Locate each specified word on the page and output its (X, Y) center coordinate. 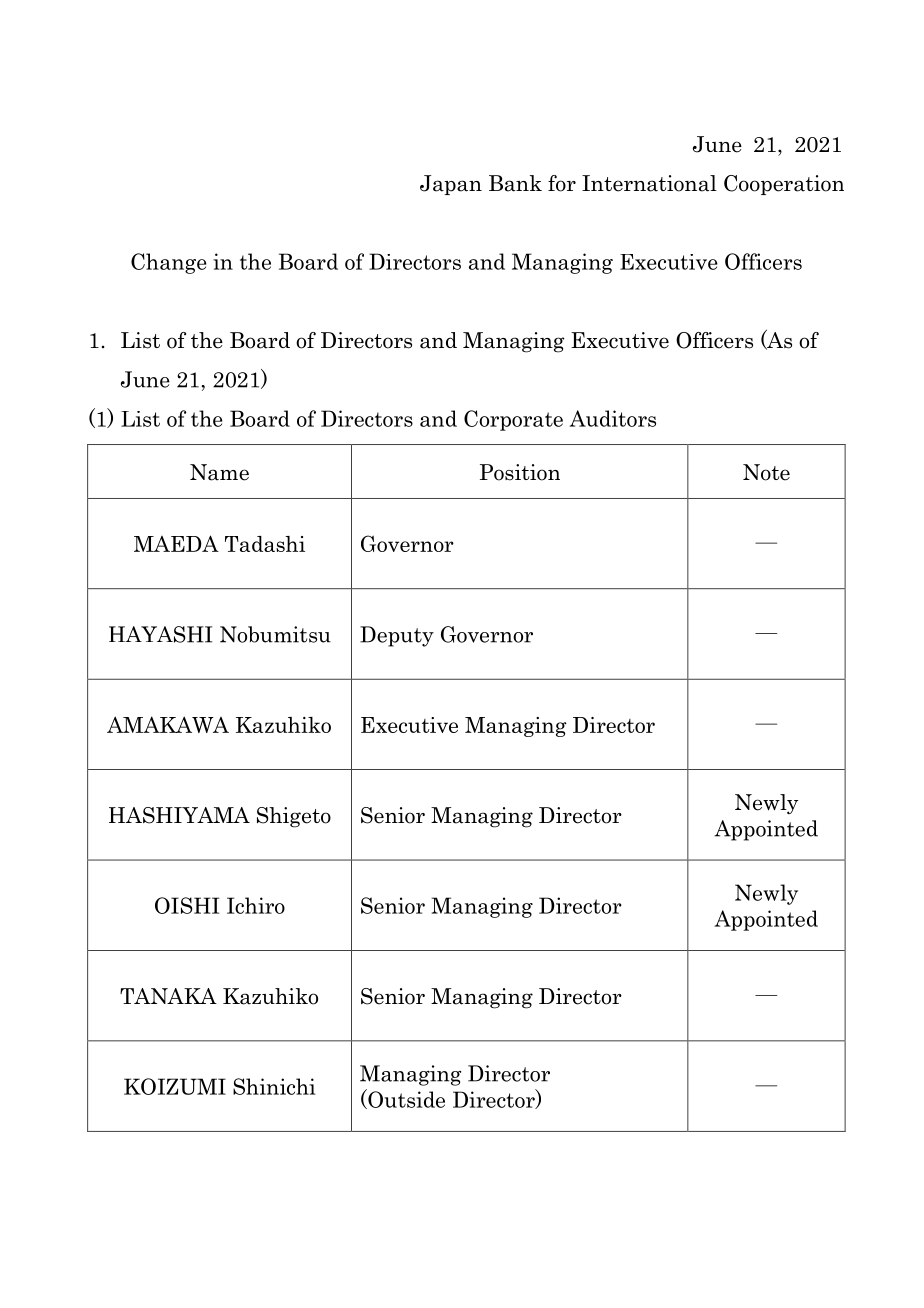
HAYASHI (160, 634)
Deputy (397, 636)
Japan (451, 185)
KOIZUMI (175, 1086)
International (649, 183)
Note (766, 472)
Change (169, 263)
